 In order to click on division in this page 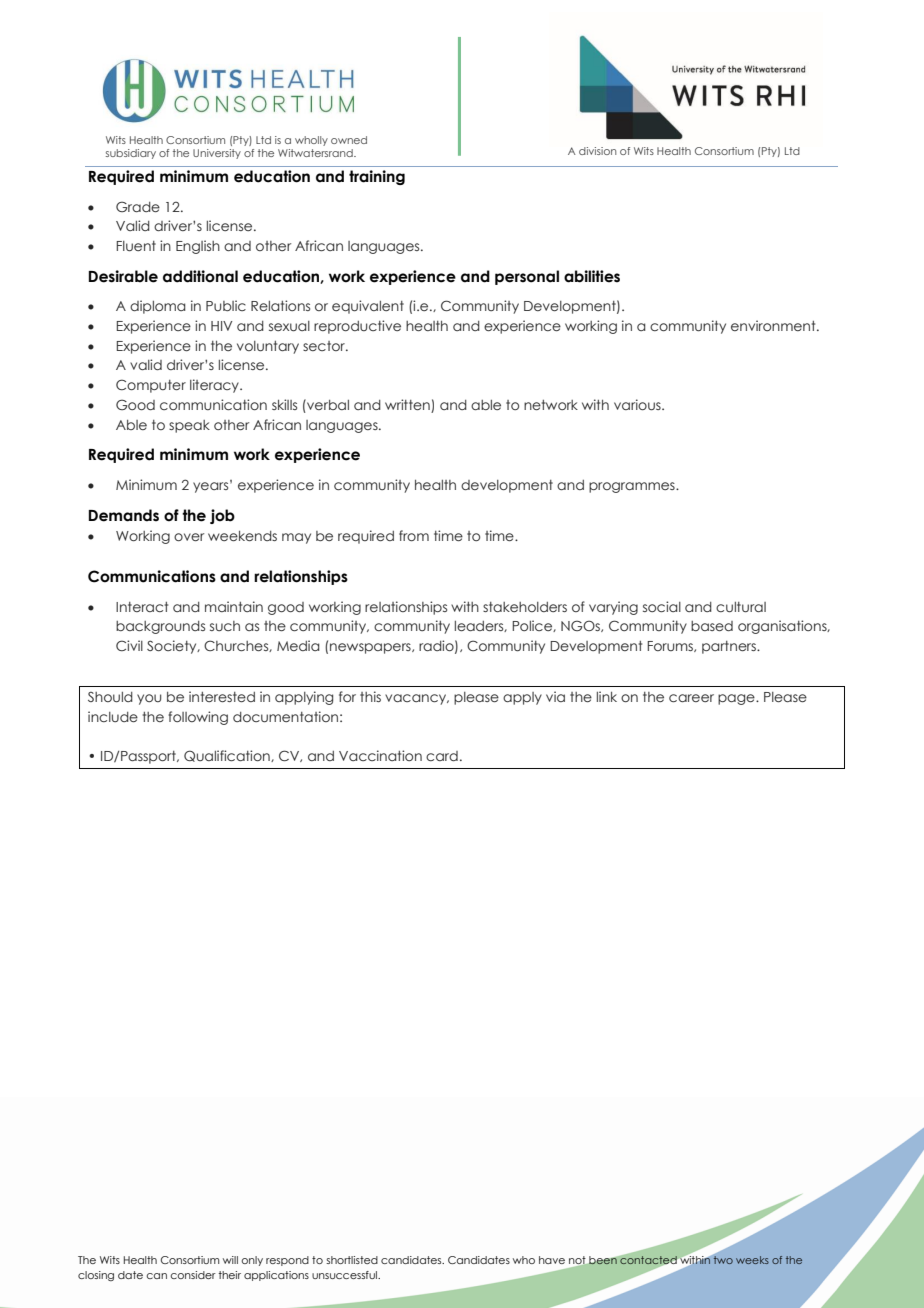, I will do `click(597, 151)`.
